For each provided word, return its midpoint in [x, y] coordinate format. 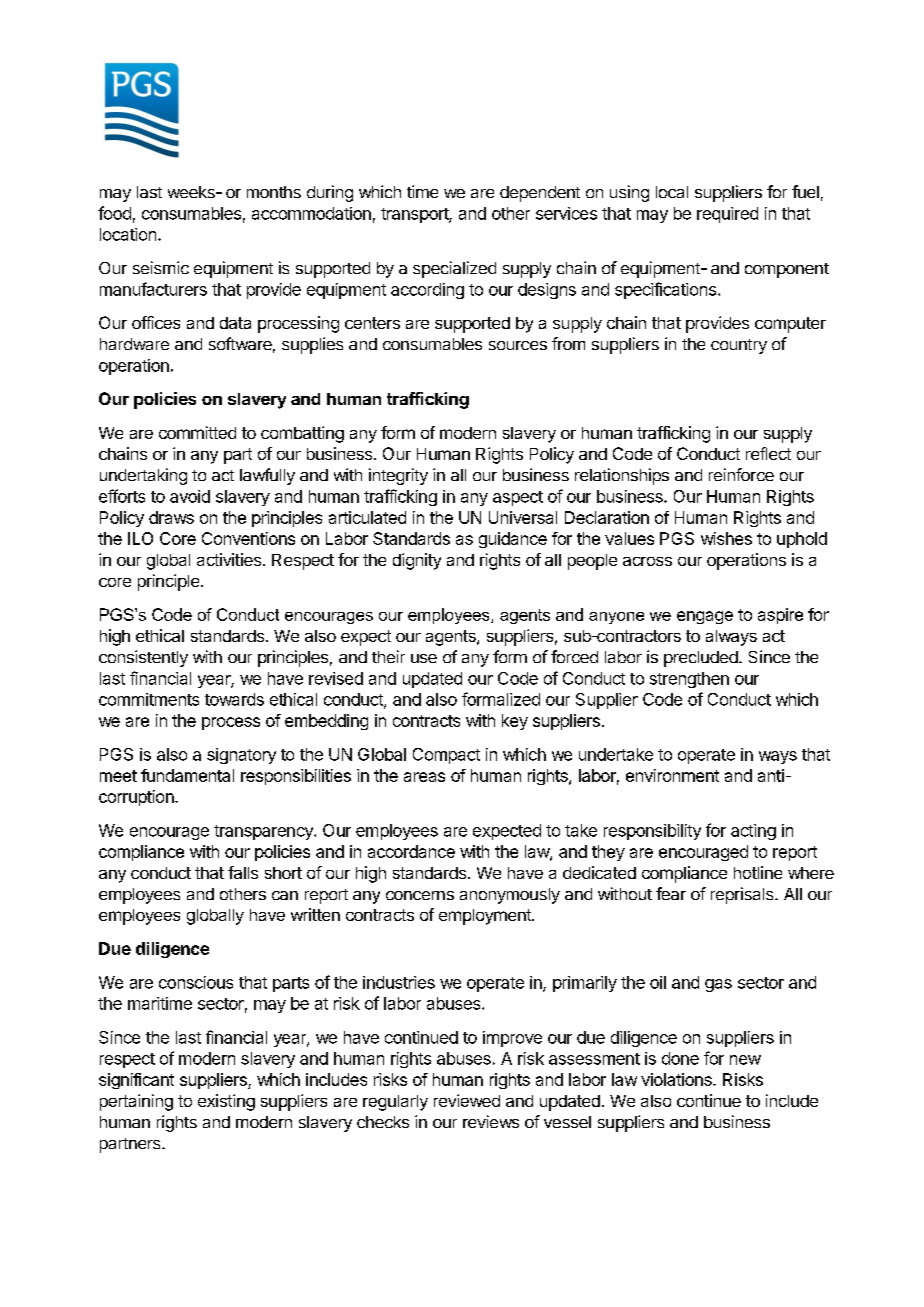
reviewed [467, 1100]
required [727, 215]
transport [415, 215]
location [128, 234]
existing [226, 1102]
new [745, 1060]
